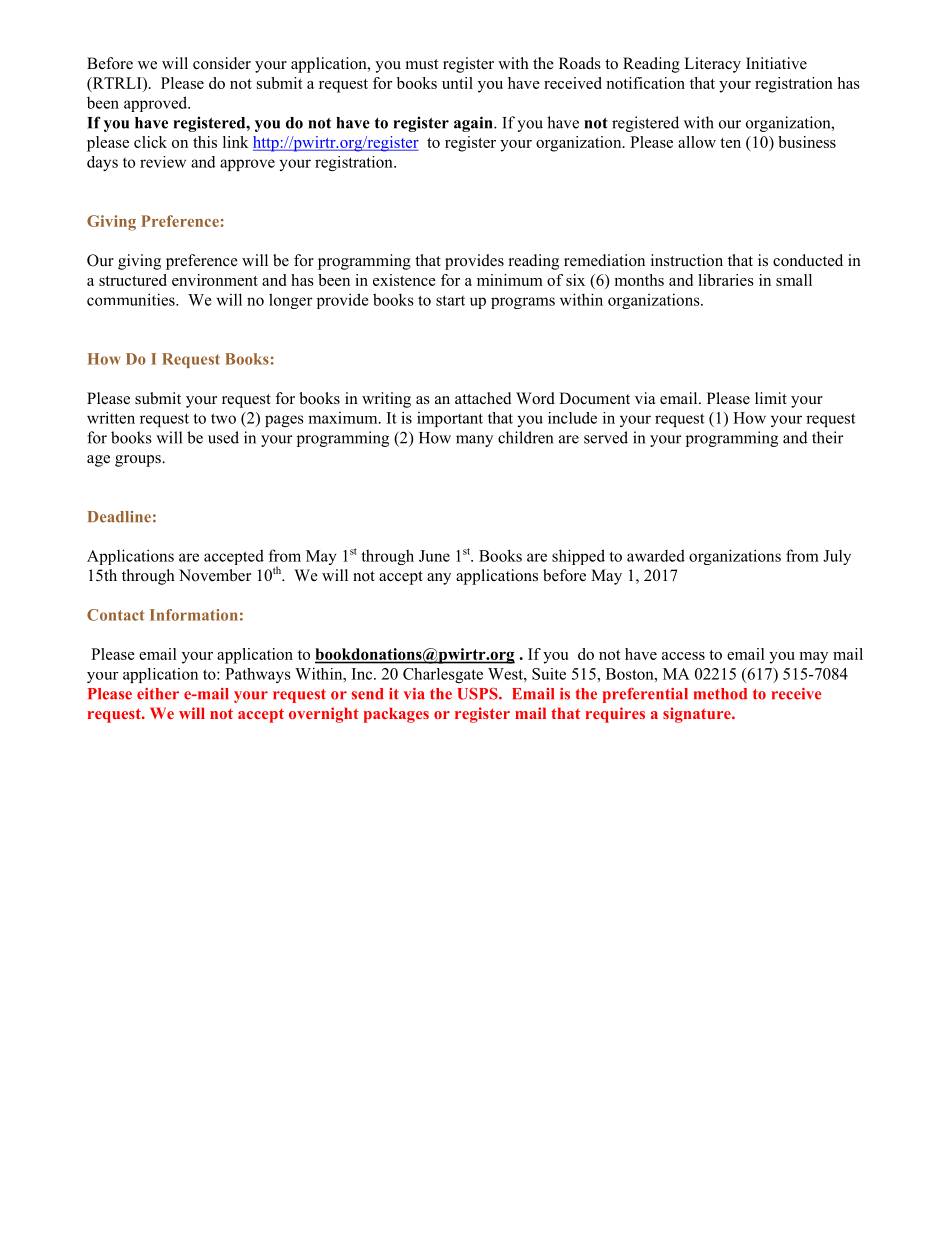  What do you see at coordinates (776, 63) in the screenshot?
I see `Initiative` at bounding box center [776, 63].
